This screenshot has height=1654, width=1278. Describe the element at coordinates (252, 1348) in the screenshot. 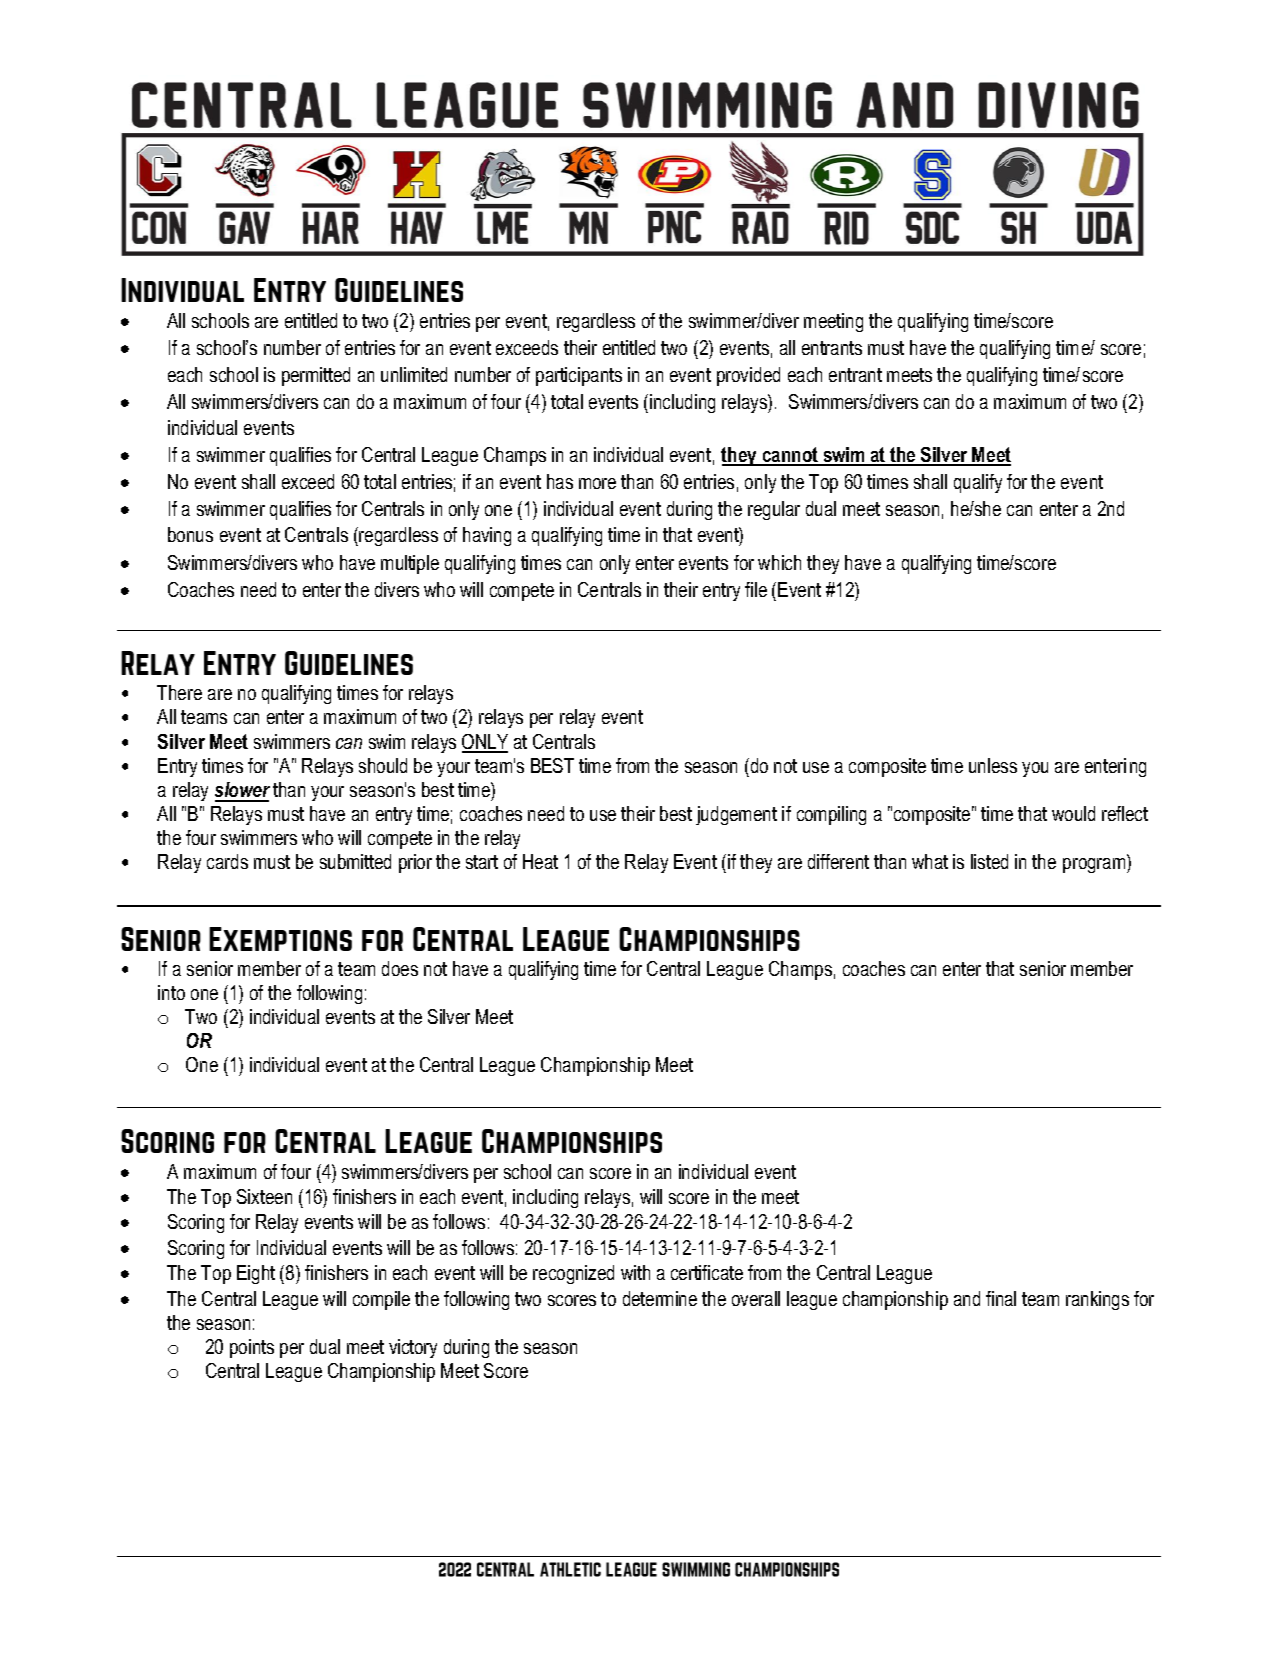

I see `points` at that location.
